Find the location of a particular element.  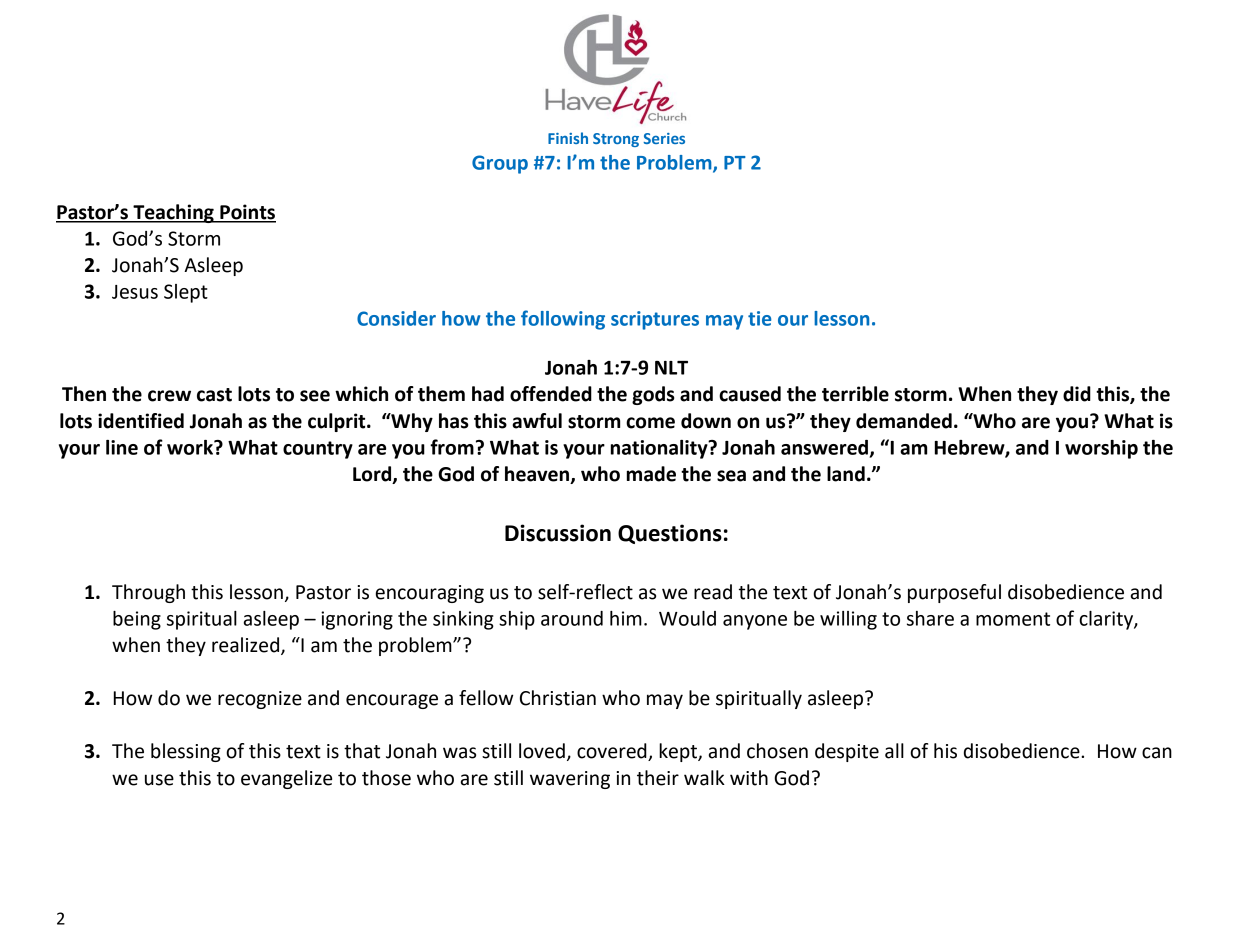

covered is located at coordinates (613, 752).
